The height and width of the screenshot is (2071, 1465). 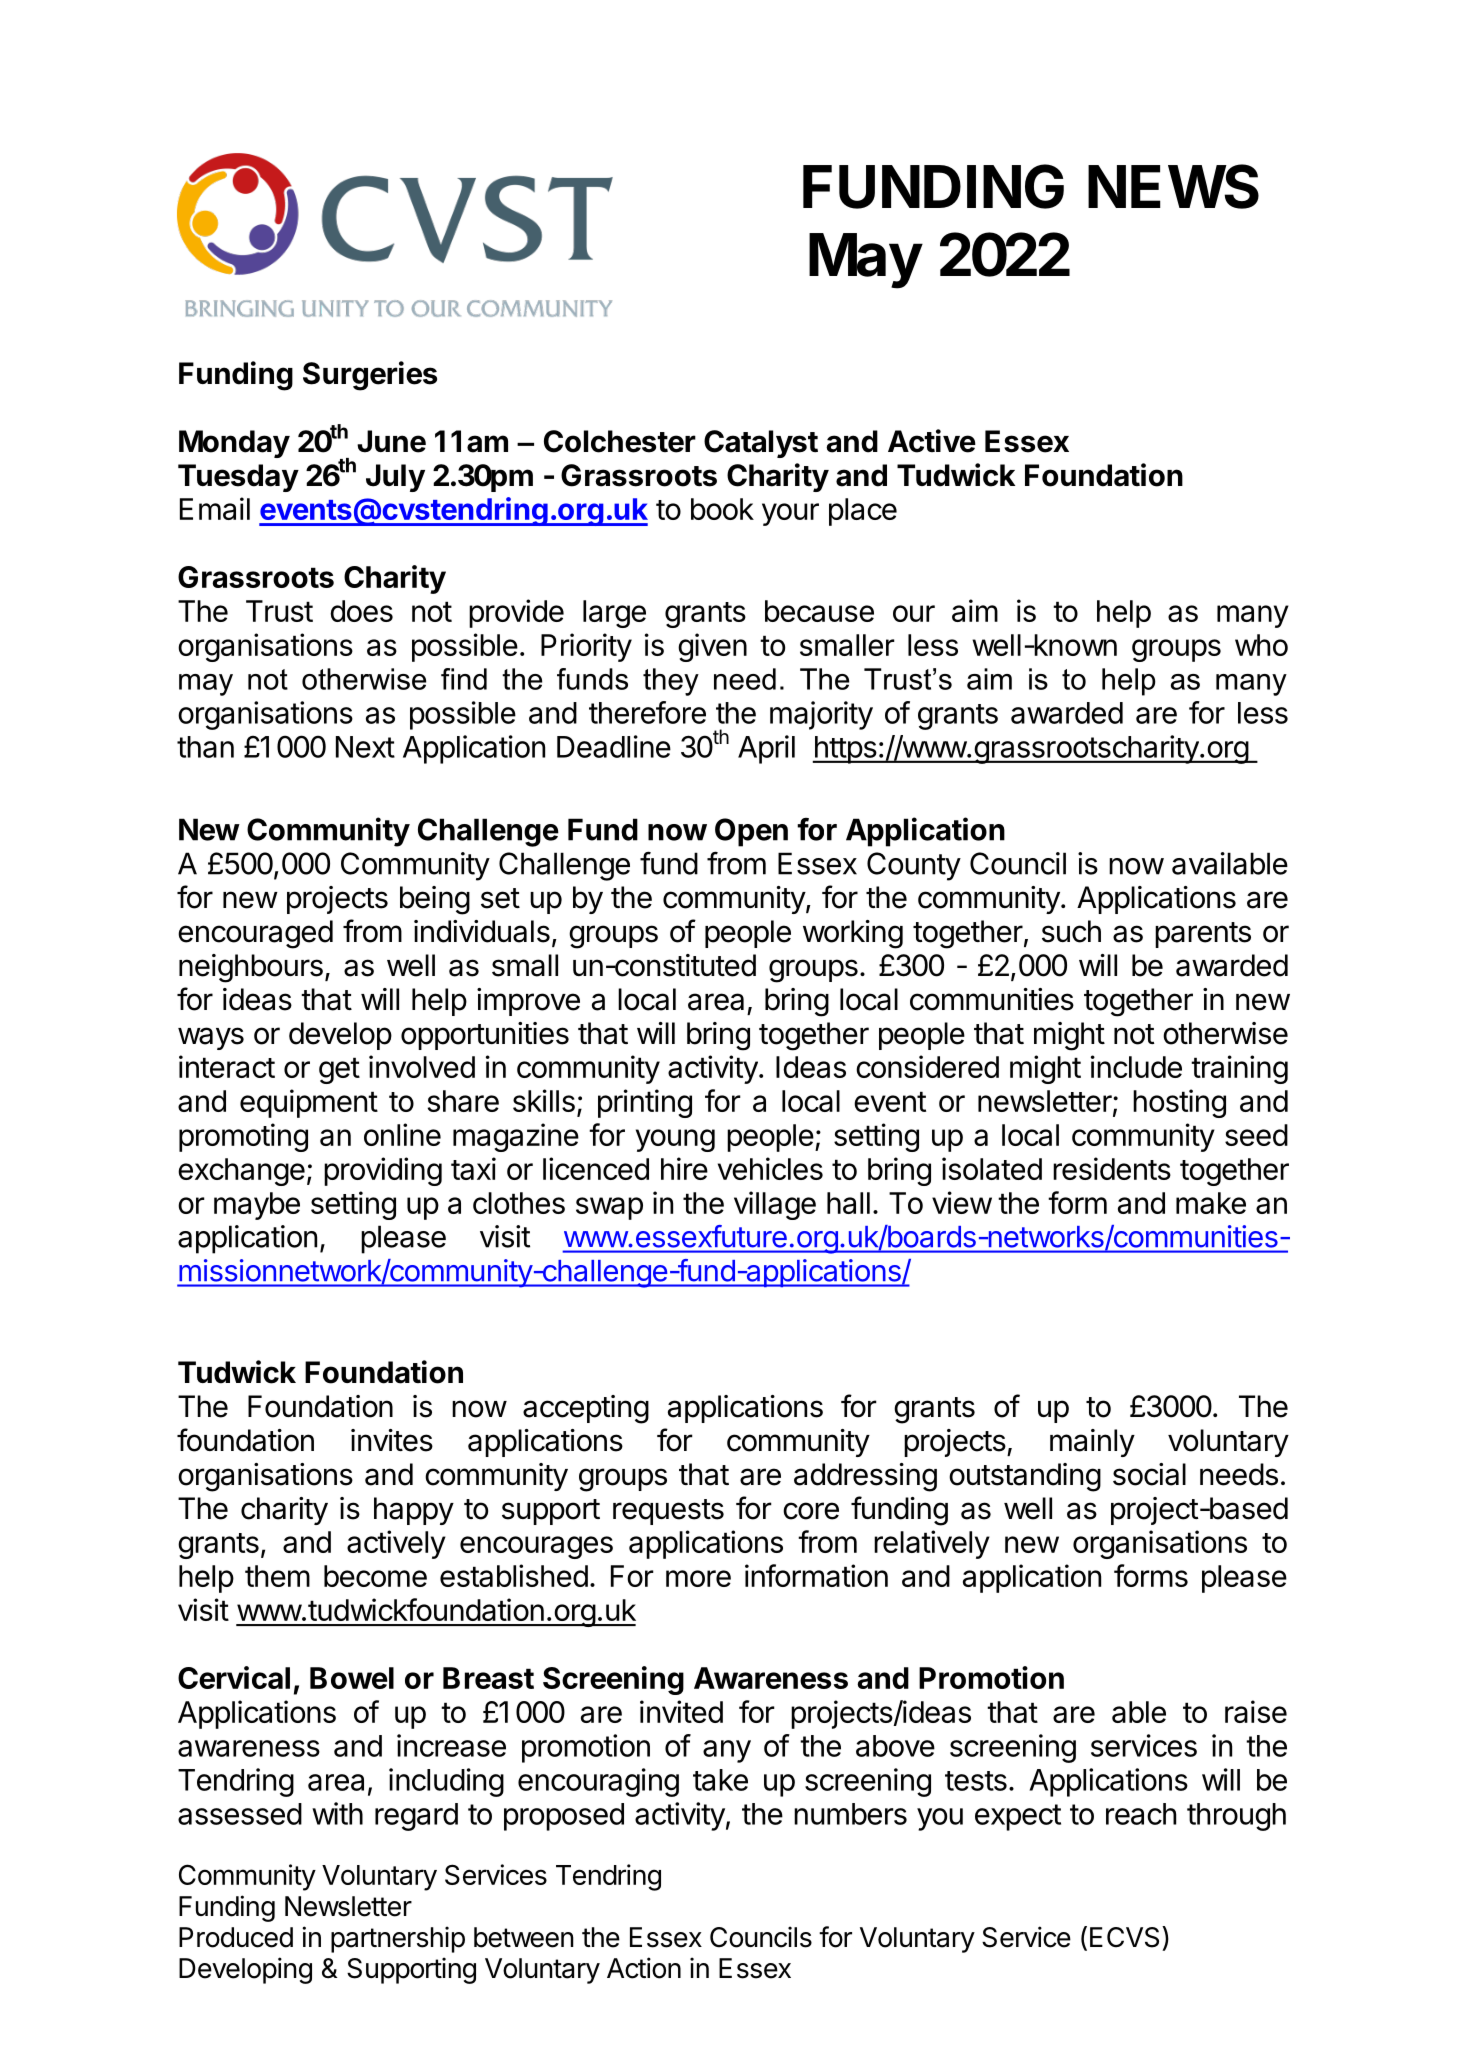 What do you see at coordinates (391, 441) in the screenshot?
I see `June` at bounding box center [391, 441].
